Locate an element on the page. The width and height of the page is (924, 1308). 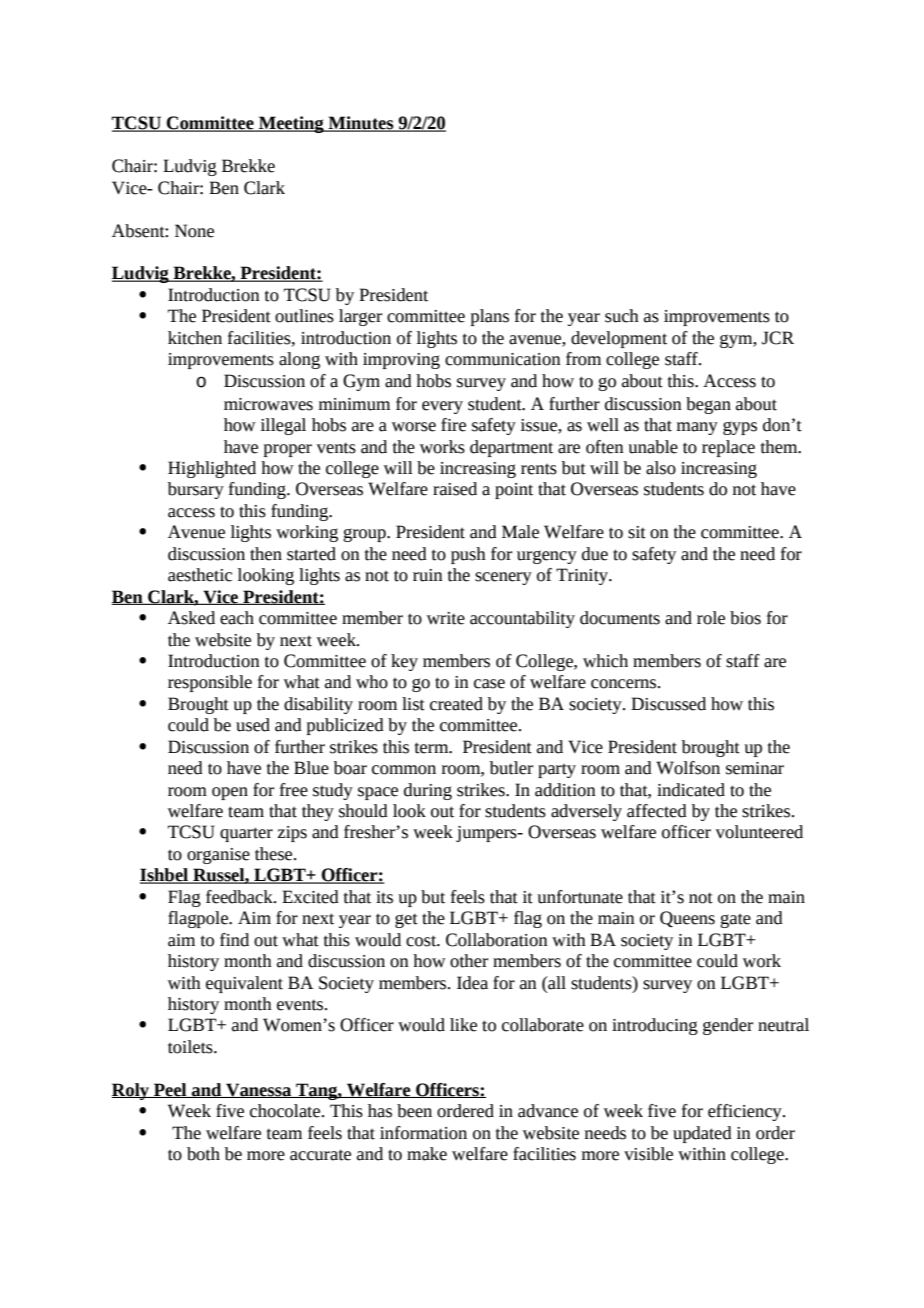
Minutes is located at coordinates (361, 124).
